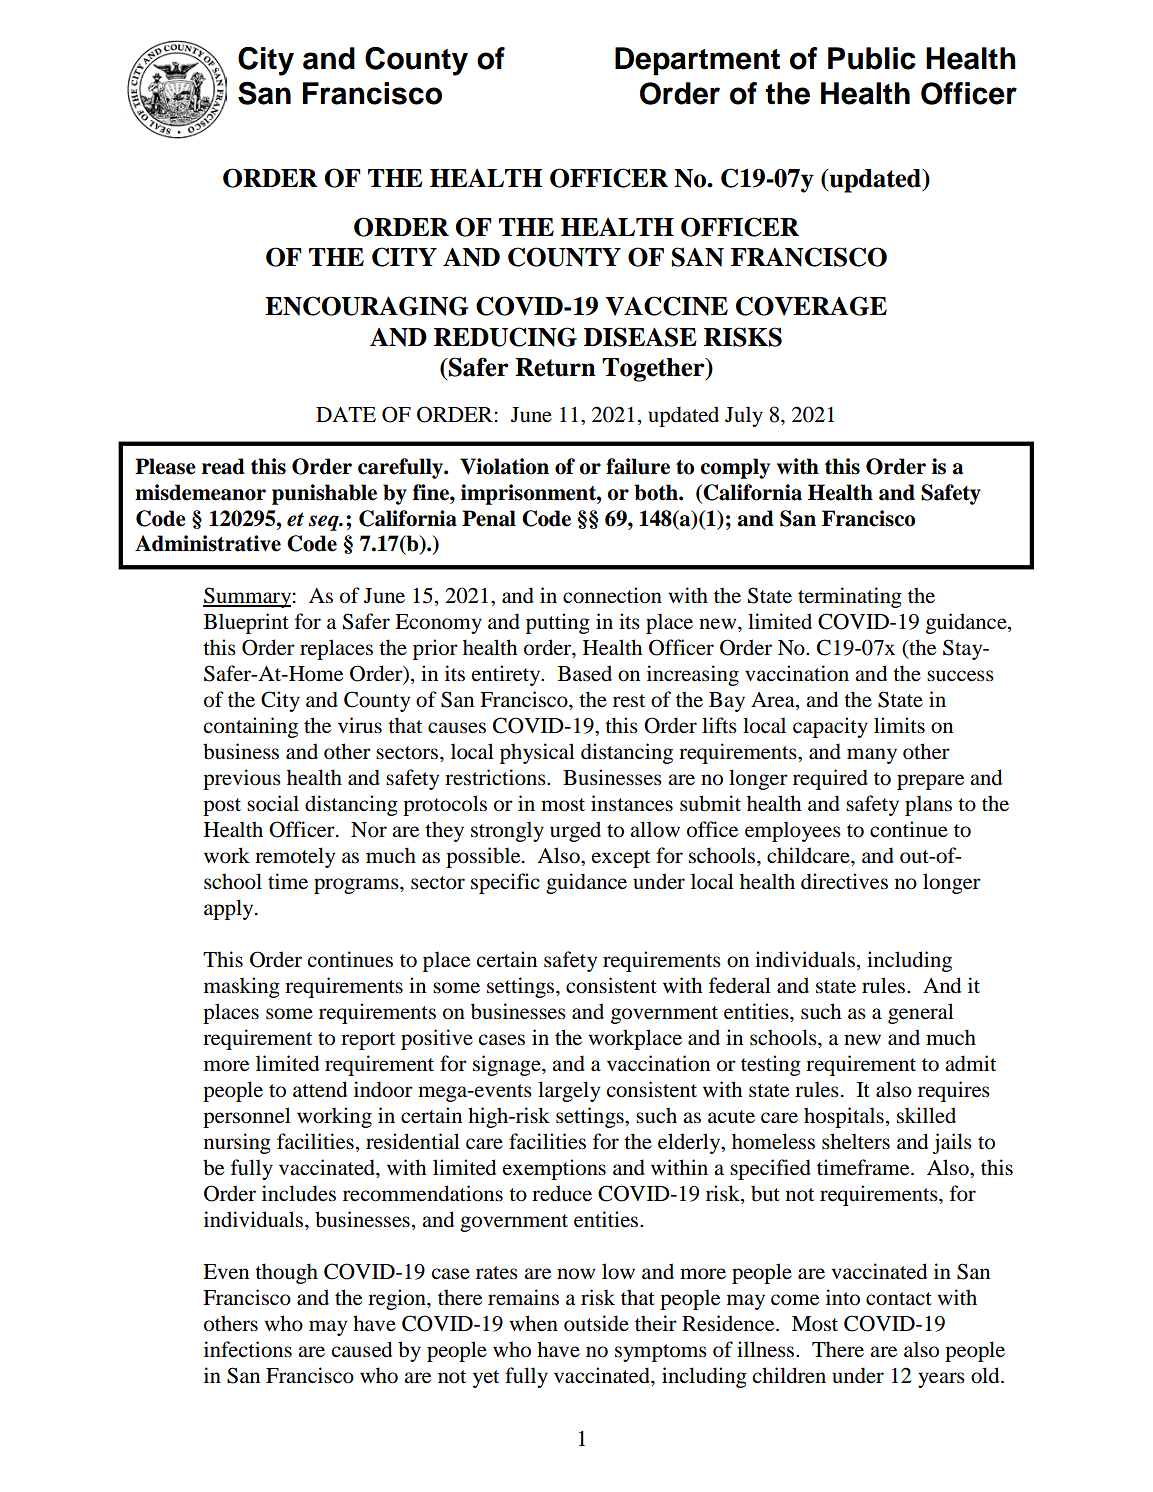 The image size is (1153, 1492). Describe the element at coordinates (248, 1349) in the screenshot. I see `infections` at that location.
